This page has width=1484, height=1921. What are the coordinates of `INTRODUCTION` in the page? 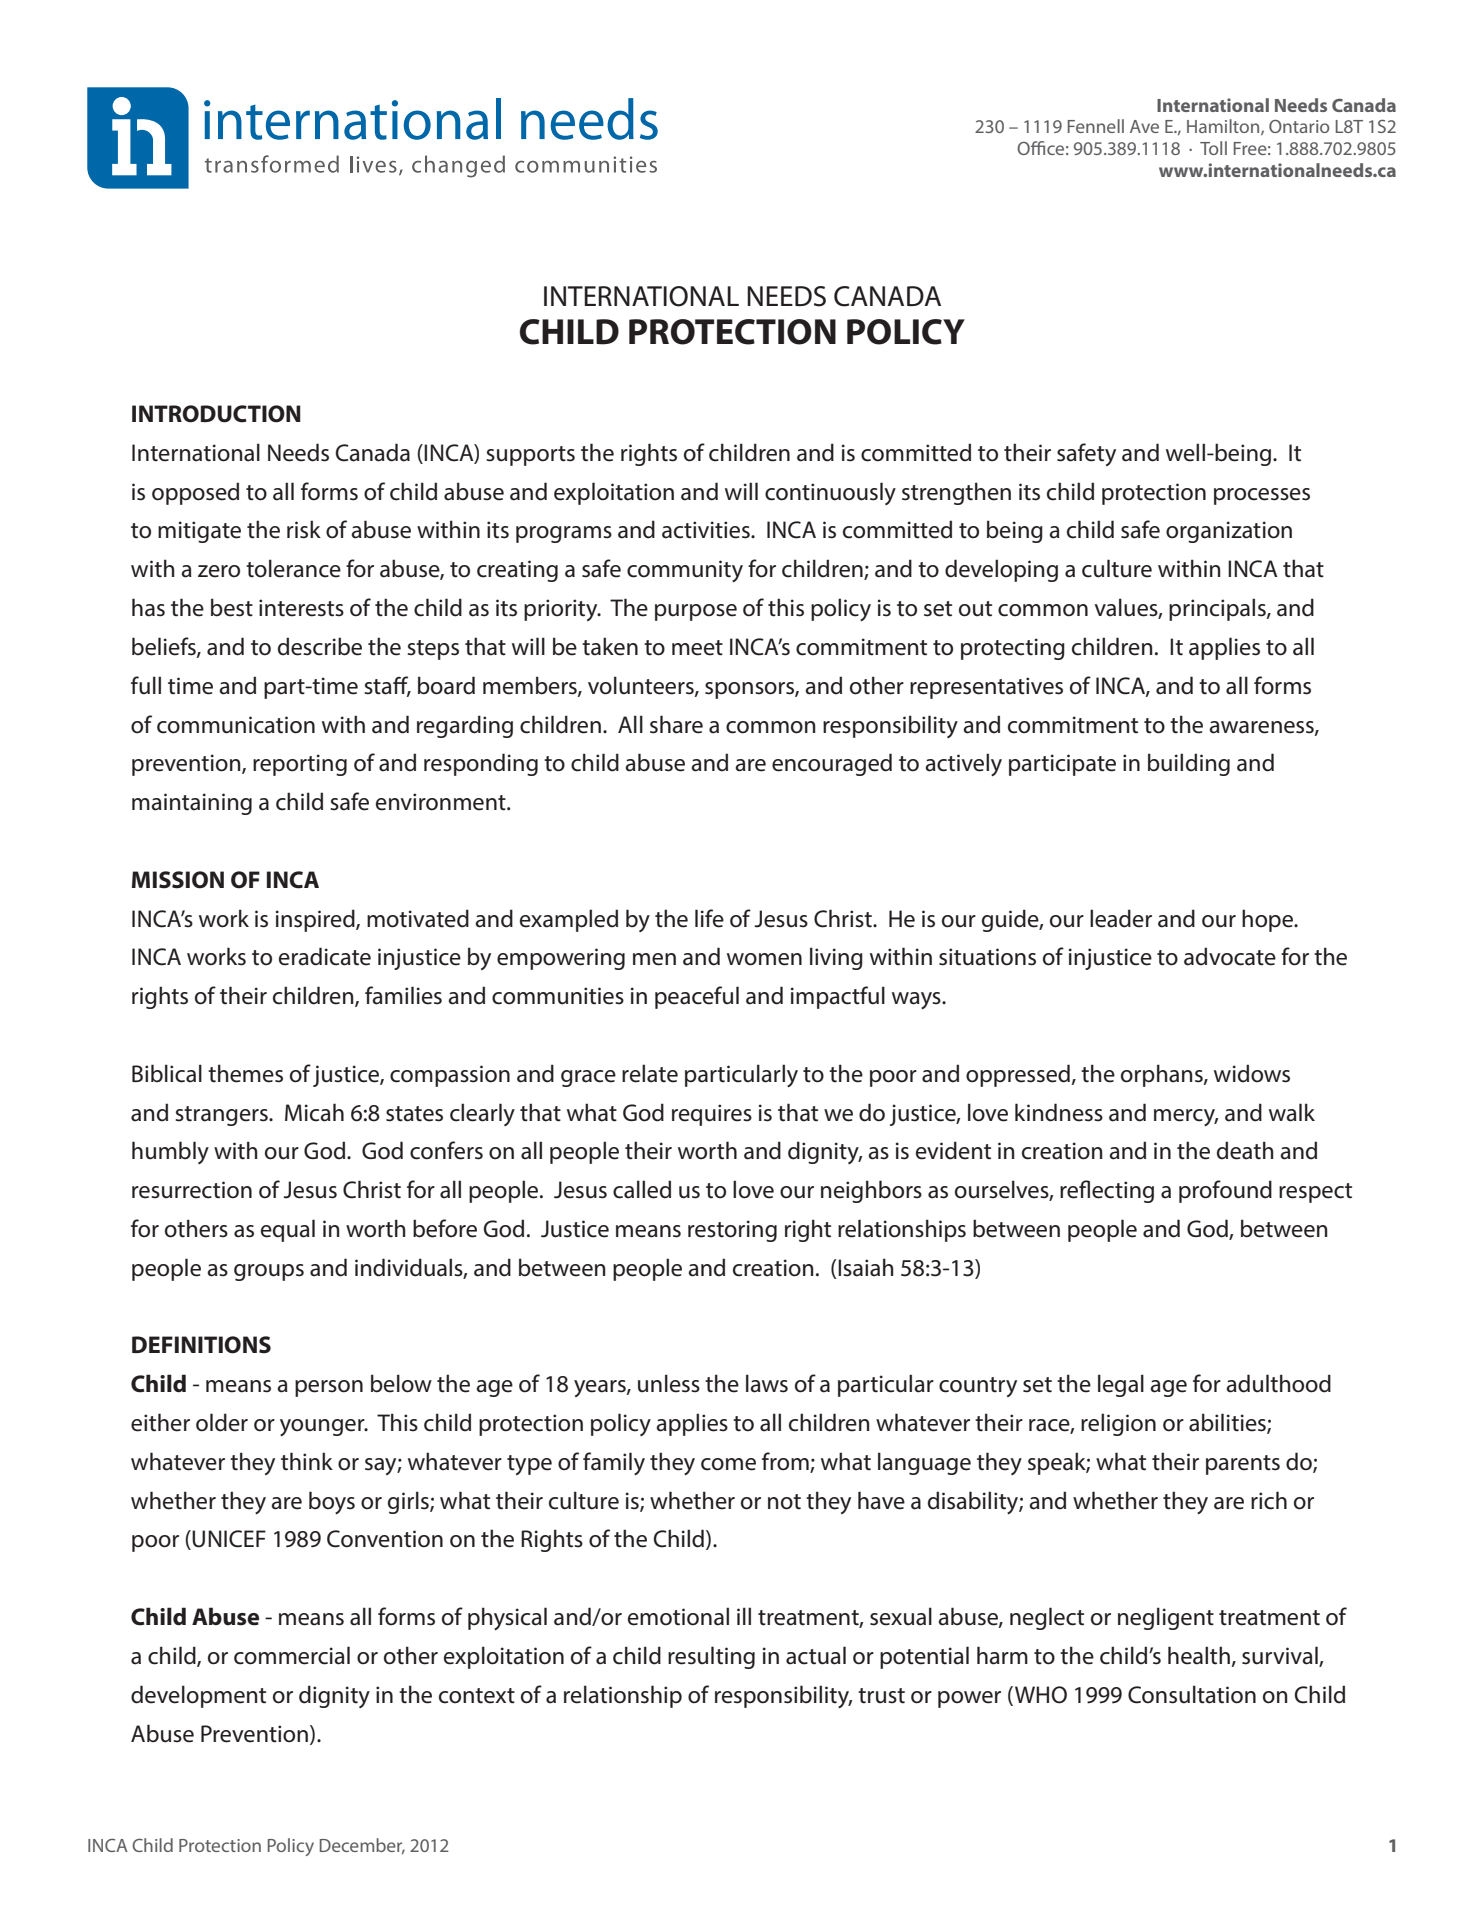 It's located at (216, 414).
